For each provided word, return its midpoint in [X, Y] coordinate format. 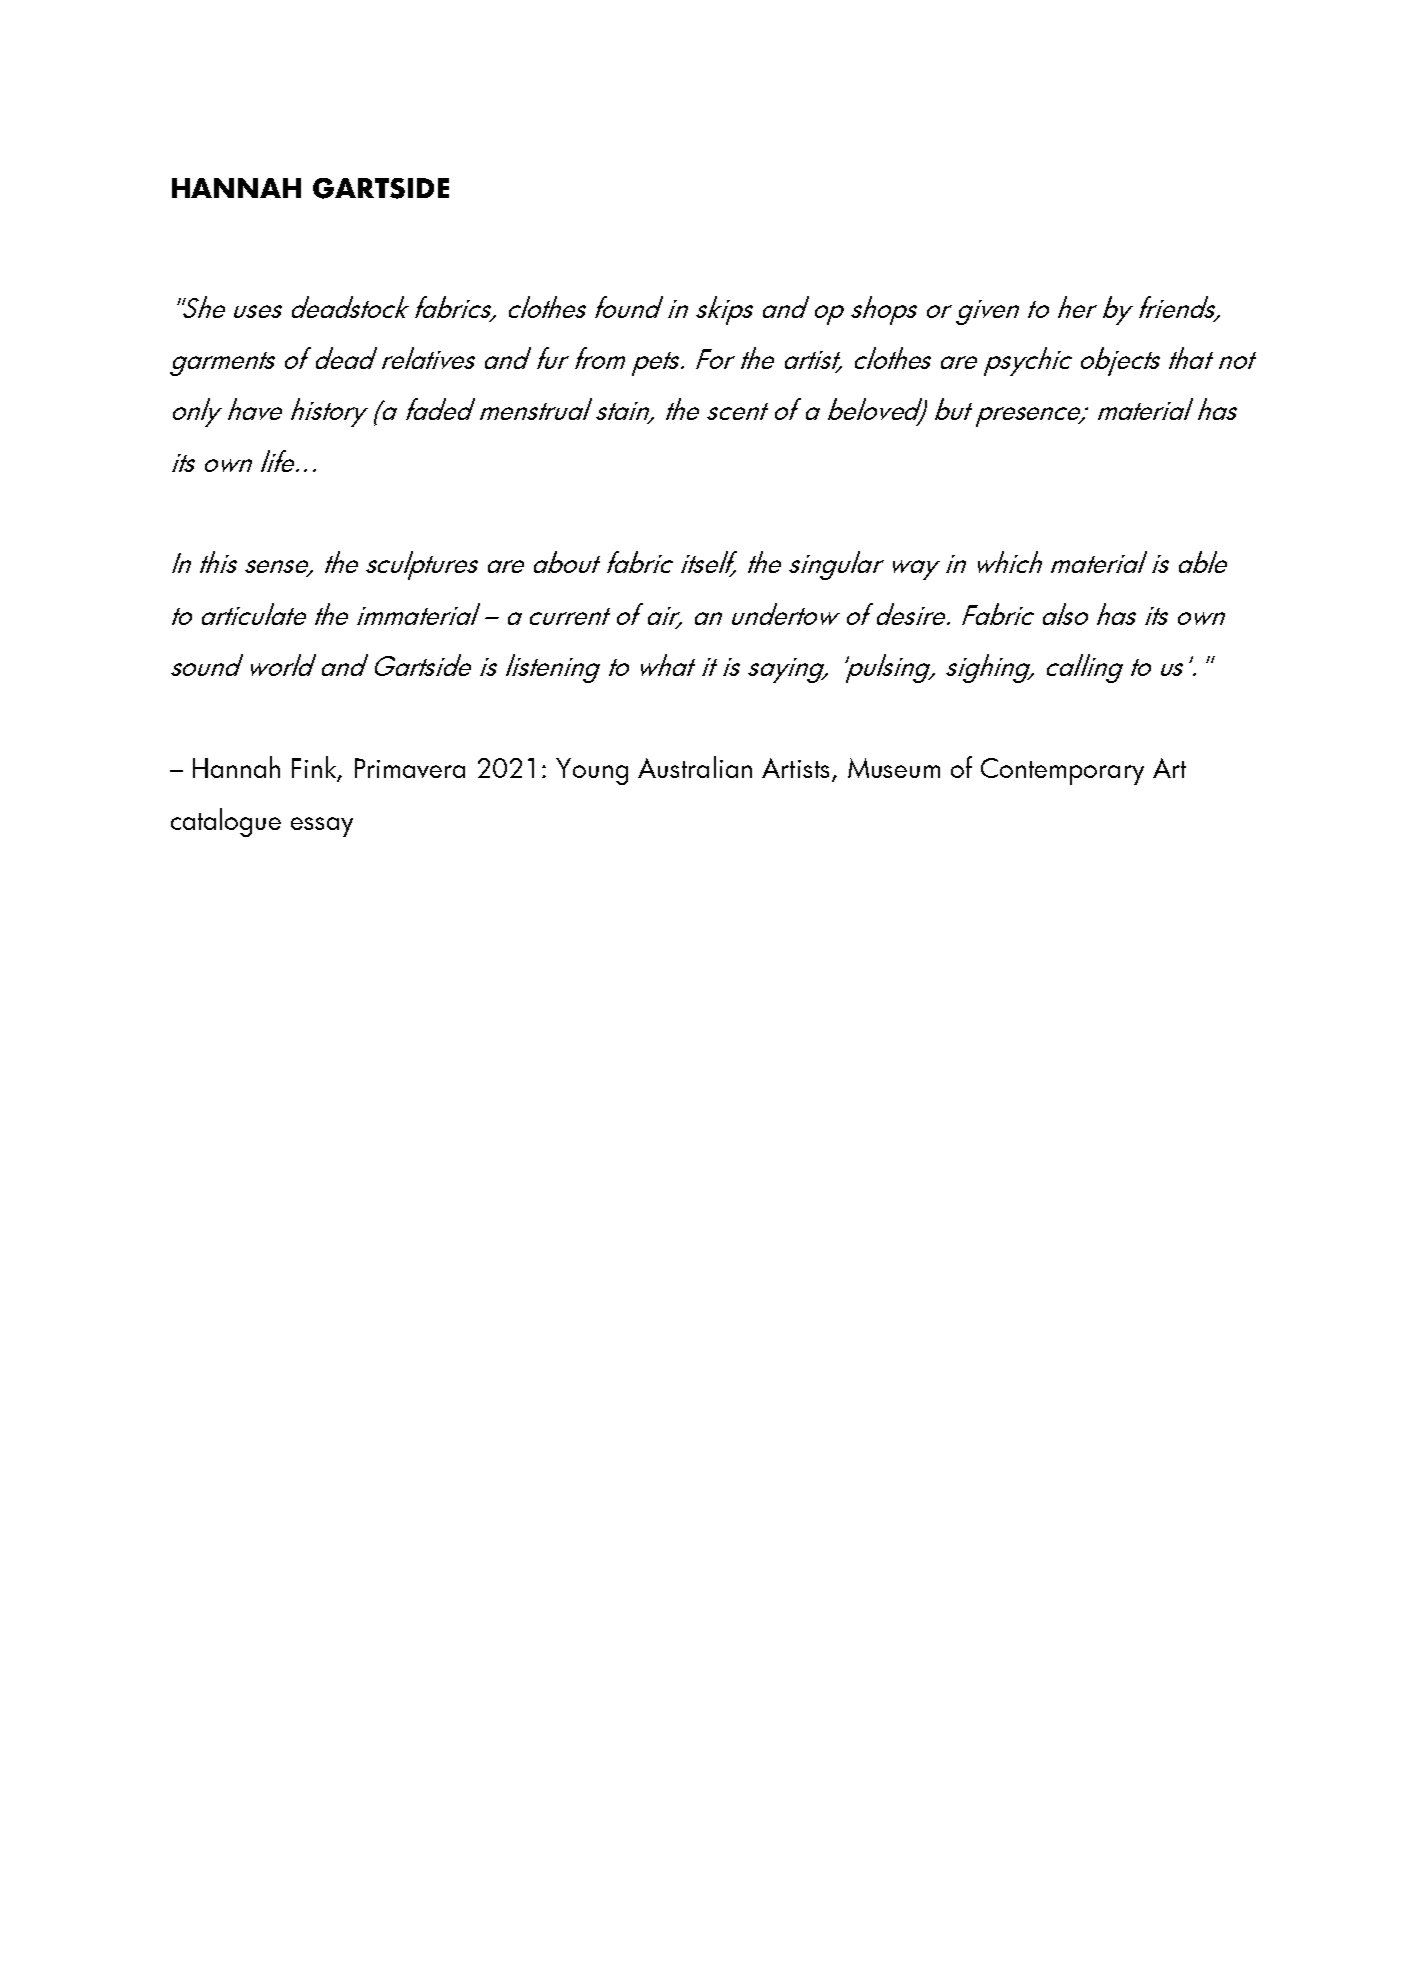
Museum [894, 768]
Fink [315, 768]
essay [322, 827]
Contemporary [1062, 771]
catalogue [226, 822]
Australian [695, 767]
